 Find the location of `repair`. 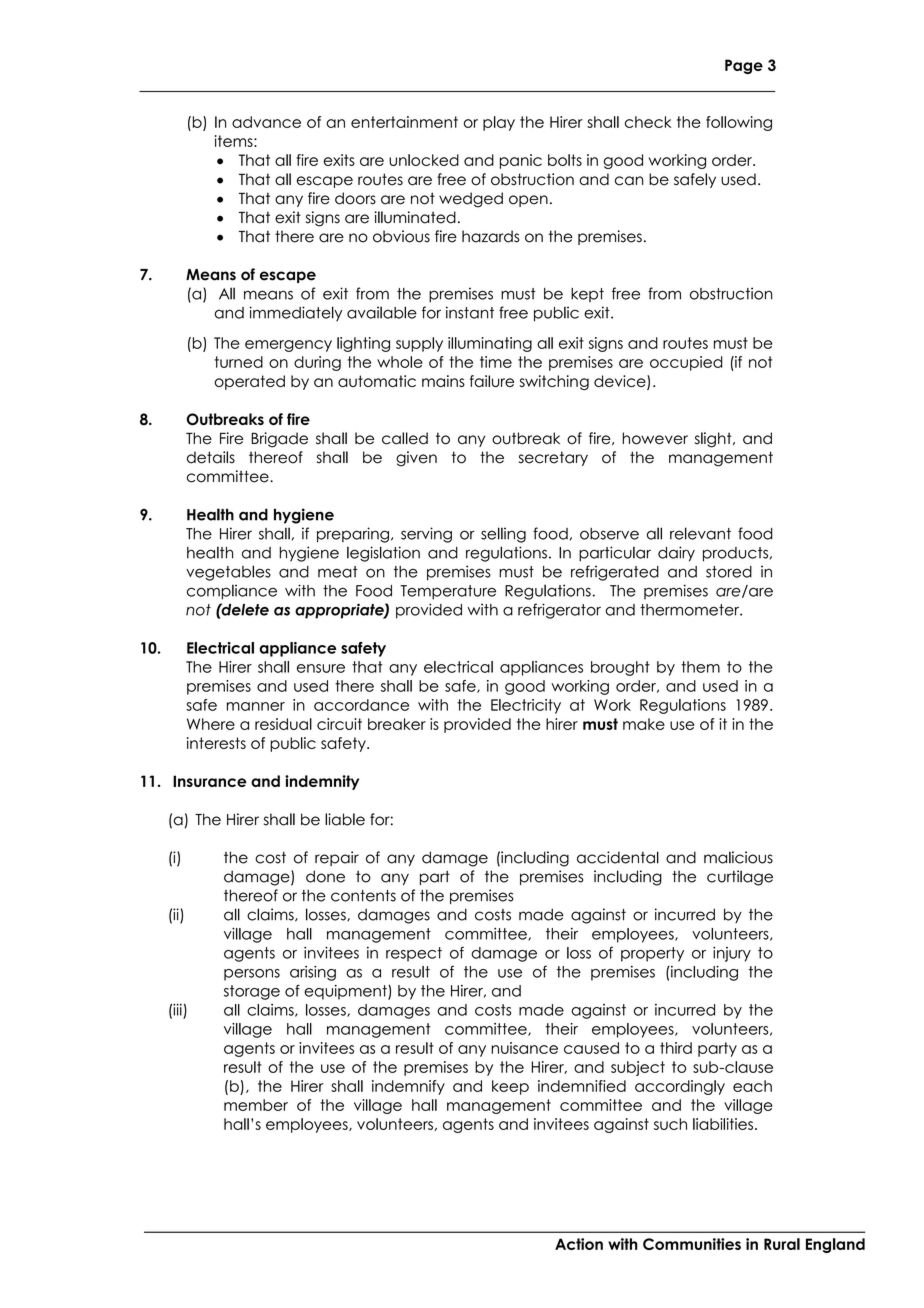

repair is located at coordinates (337, 858).
